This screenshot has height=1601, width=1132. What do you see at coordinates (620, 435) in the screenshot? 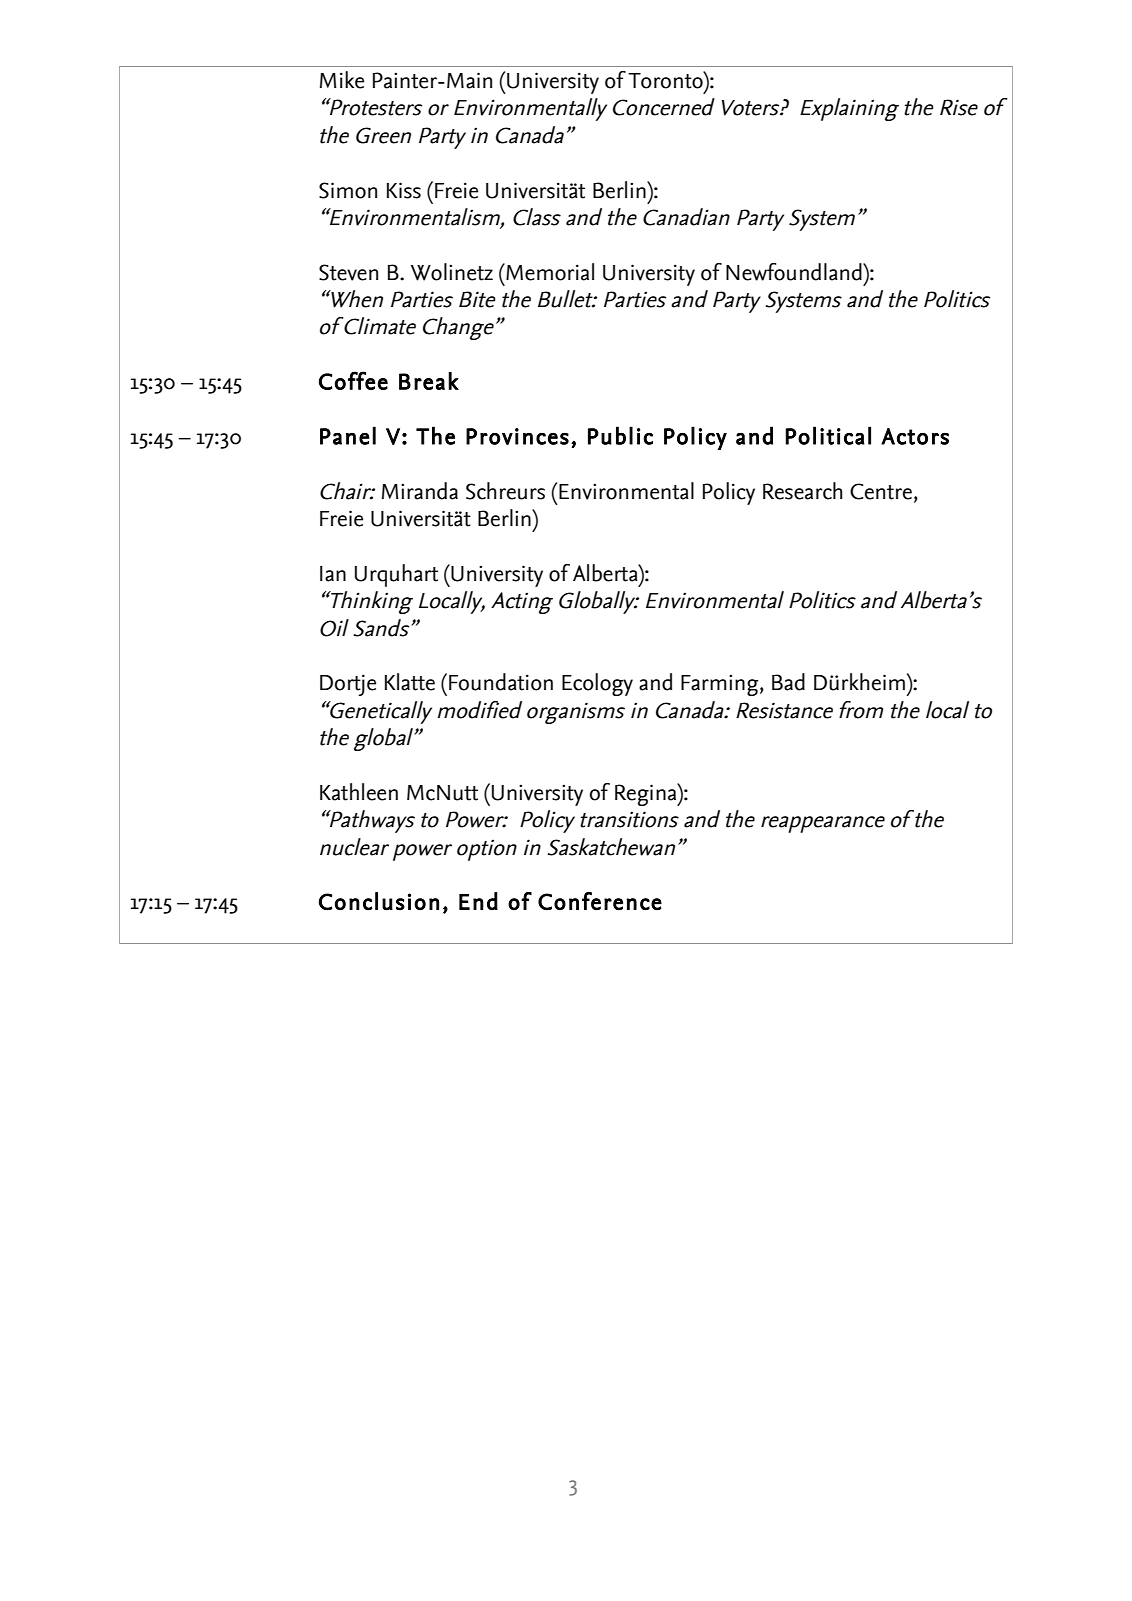
I see `Public` at bounding box center [620, 435].
